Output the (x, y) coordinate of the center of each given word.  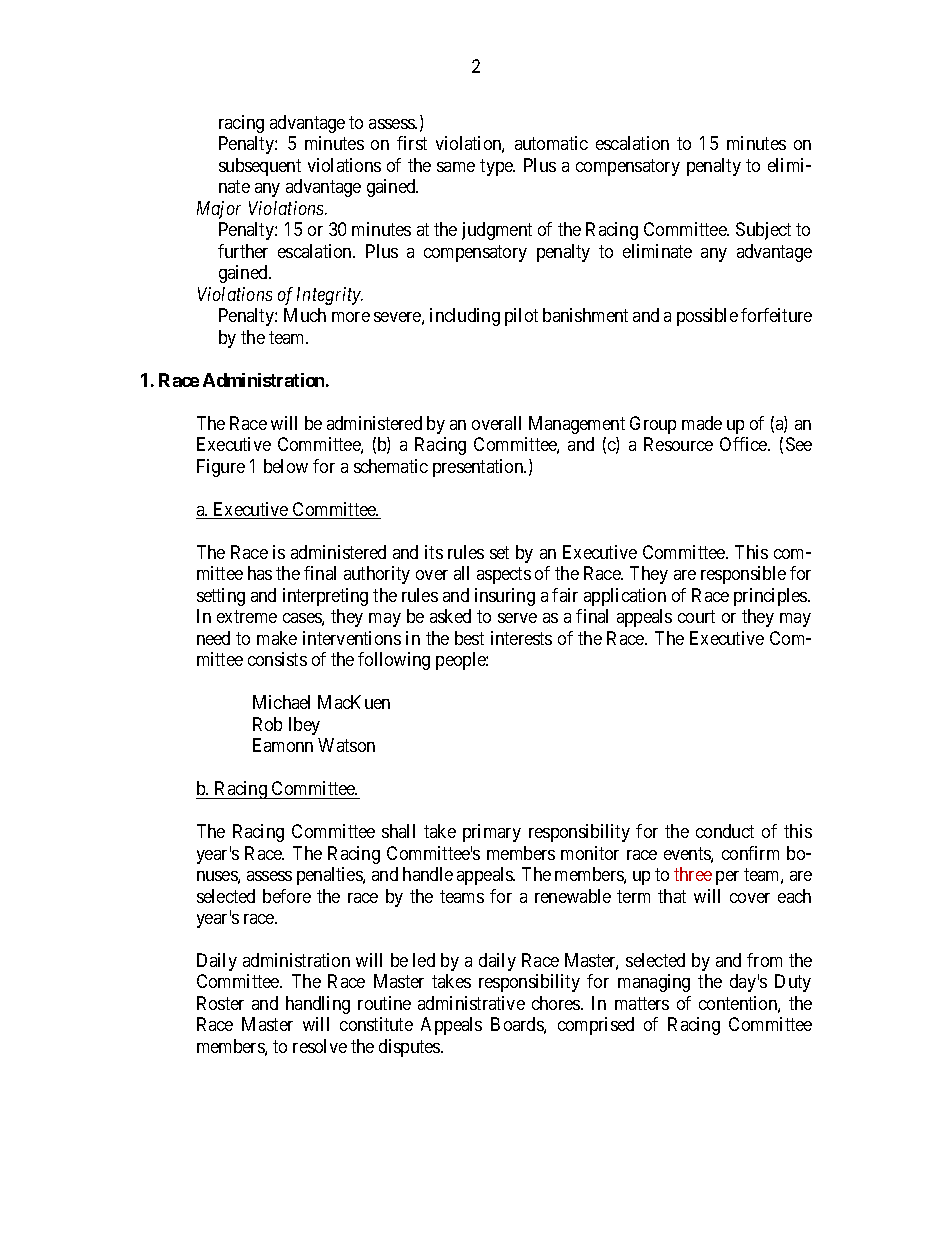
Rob (267, 724)
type (497, 167)
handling (318, 1005)
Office (744, 444)
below (286, 466)
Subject (763, 231)
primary (492, 833)
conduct (725, 831)
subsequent (260, 167)
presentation (479, 468)
